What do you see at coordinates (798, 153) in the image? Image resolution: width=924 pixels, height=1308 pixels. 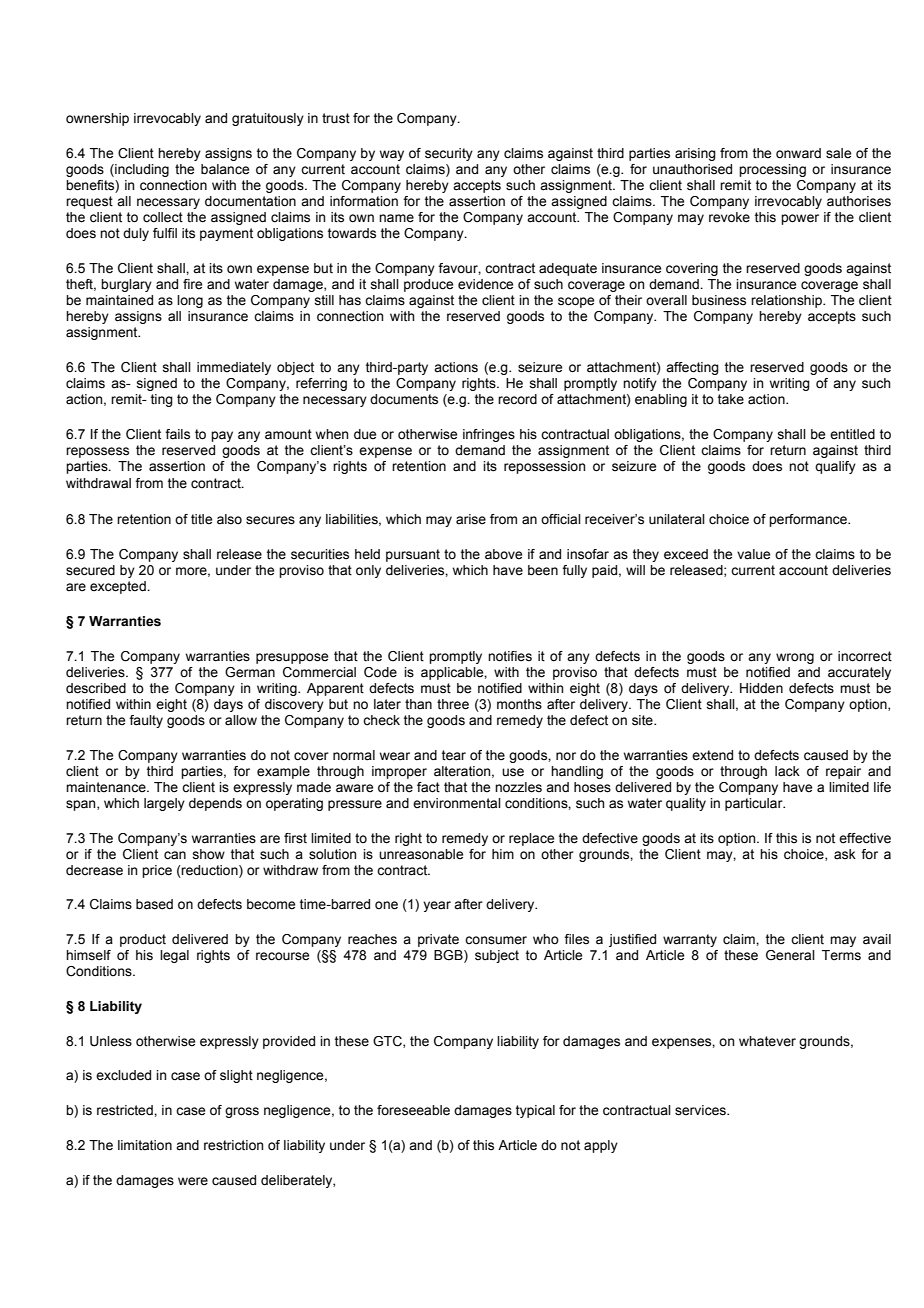 I see `onward` at bounding box center [798, 153].
